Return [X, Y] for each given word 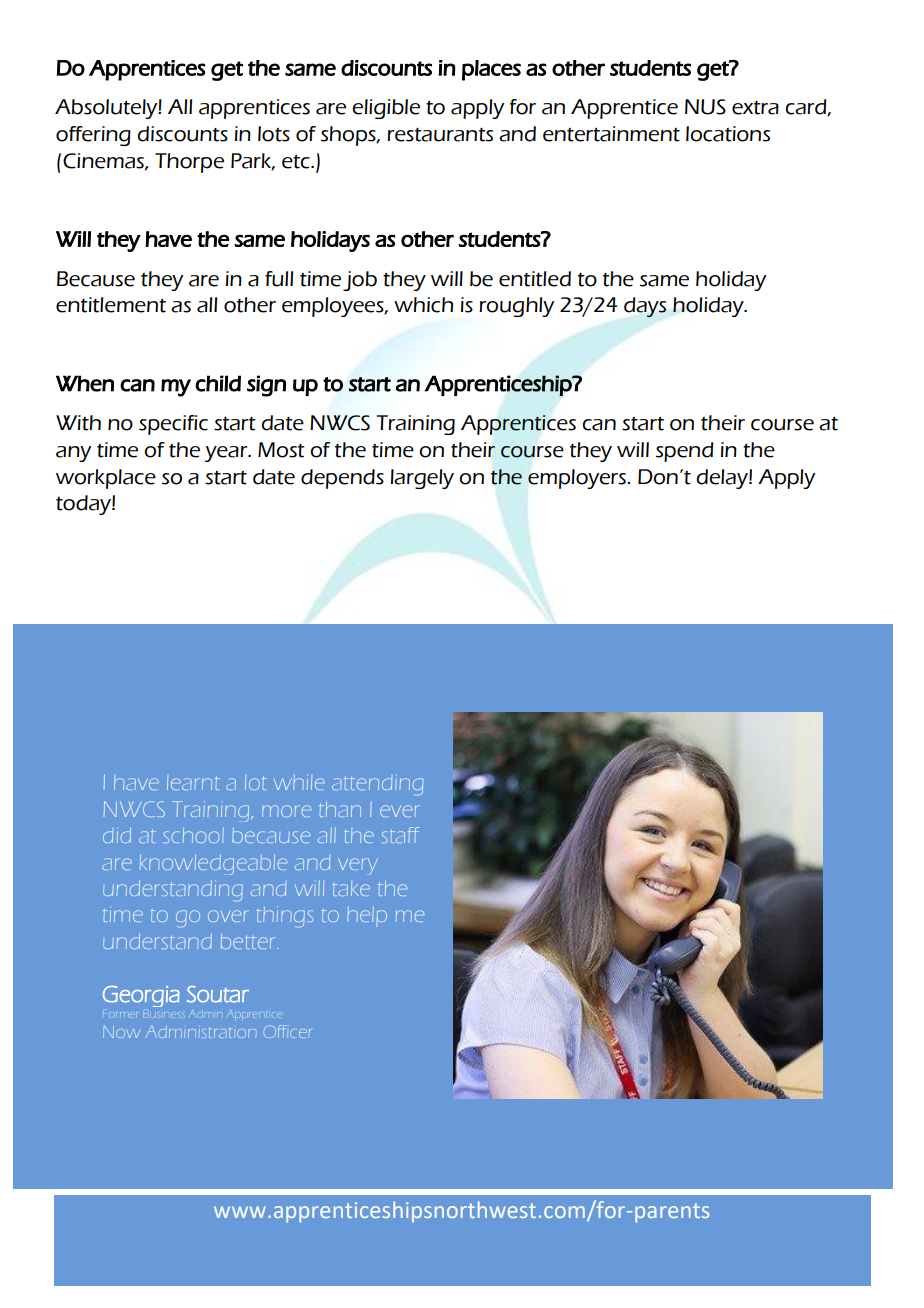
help [367, 917]
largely [422, 479]
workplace [106, 479]
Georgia [141, 996]
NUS [705, 107]
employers [578, 479]
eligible [386, 109]
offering [93, 136]
